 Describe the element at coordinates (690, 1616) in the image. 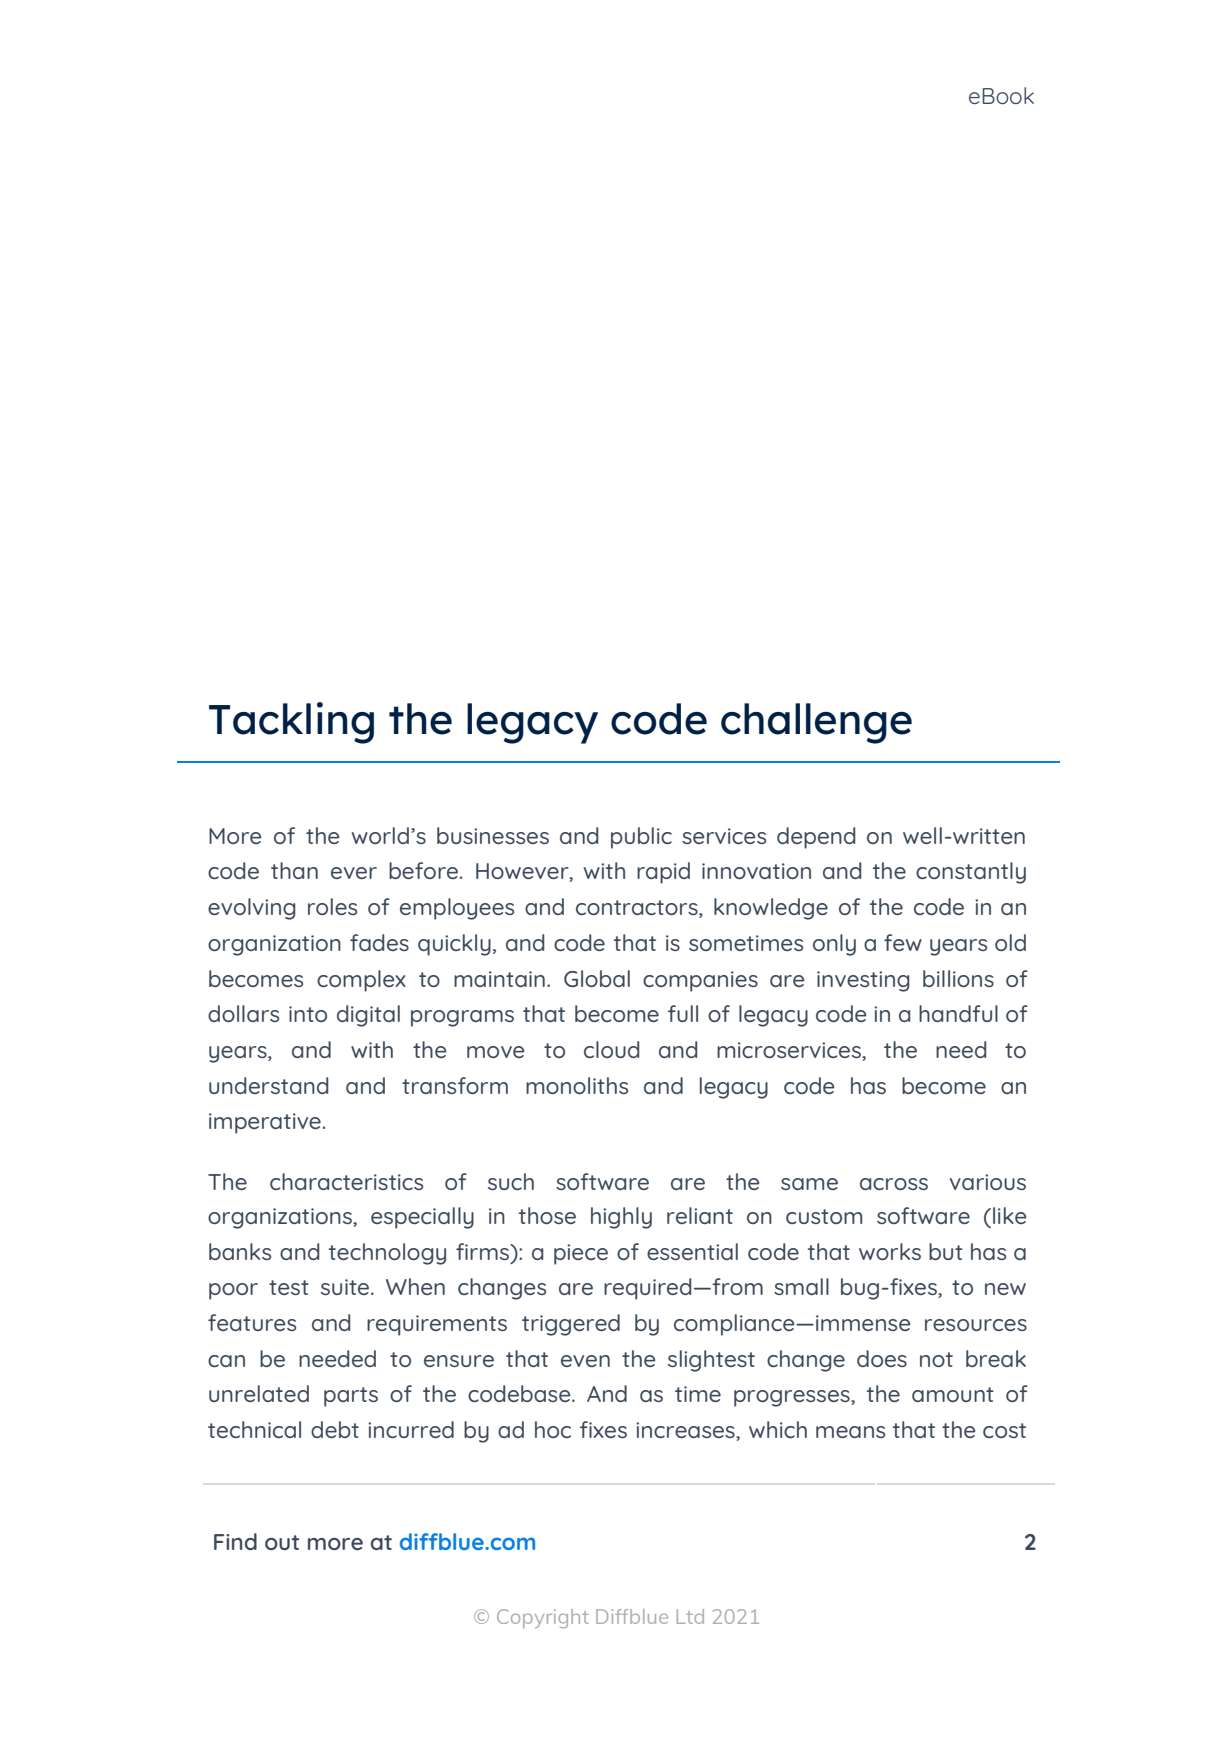

I see `Ltd` at that location.
